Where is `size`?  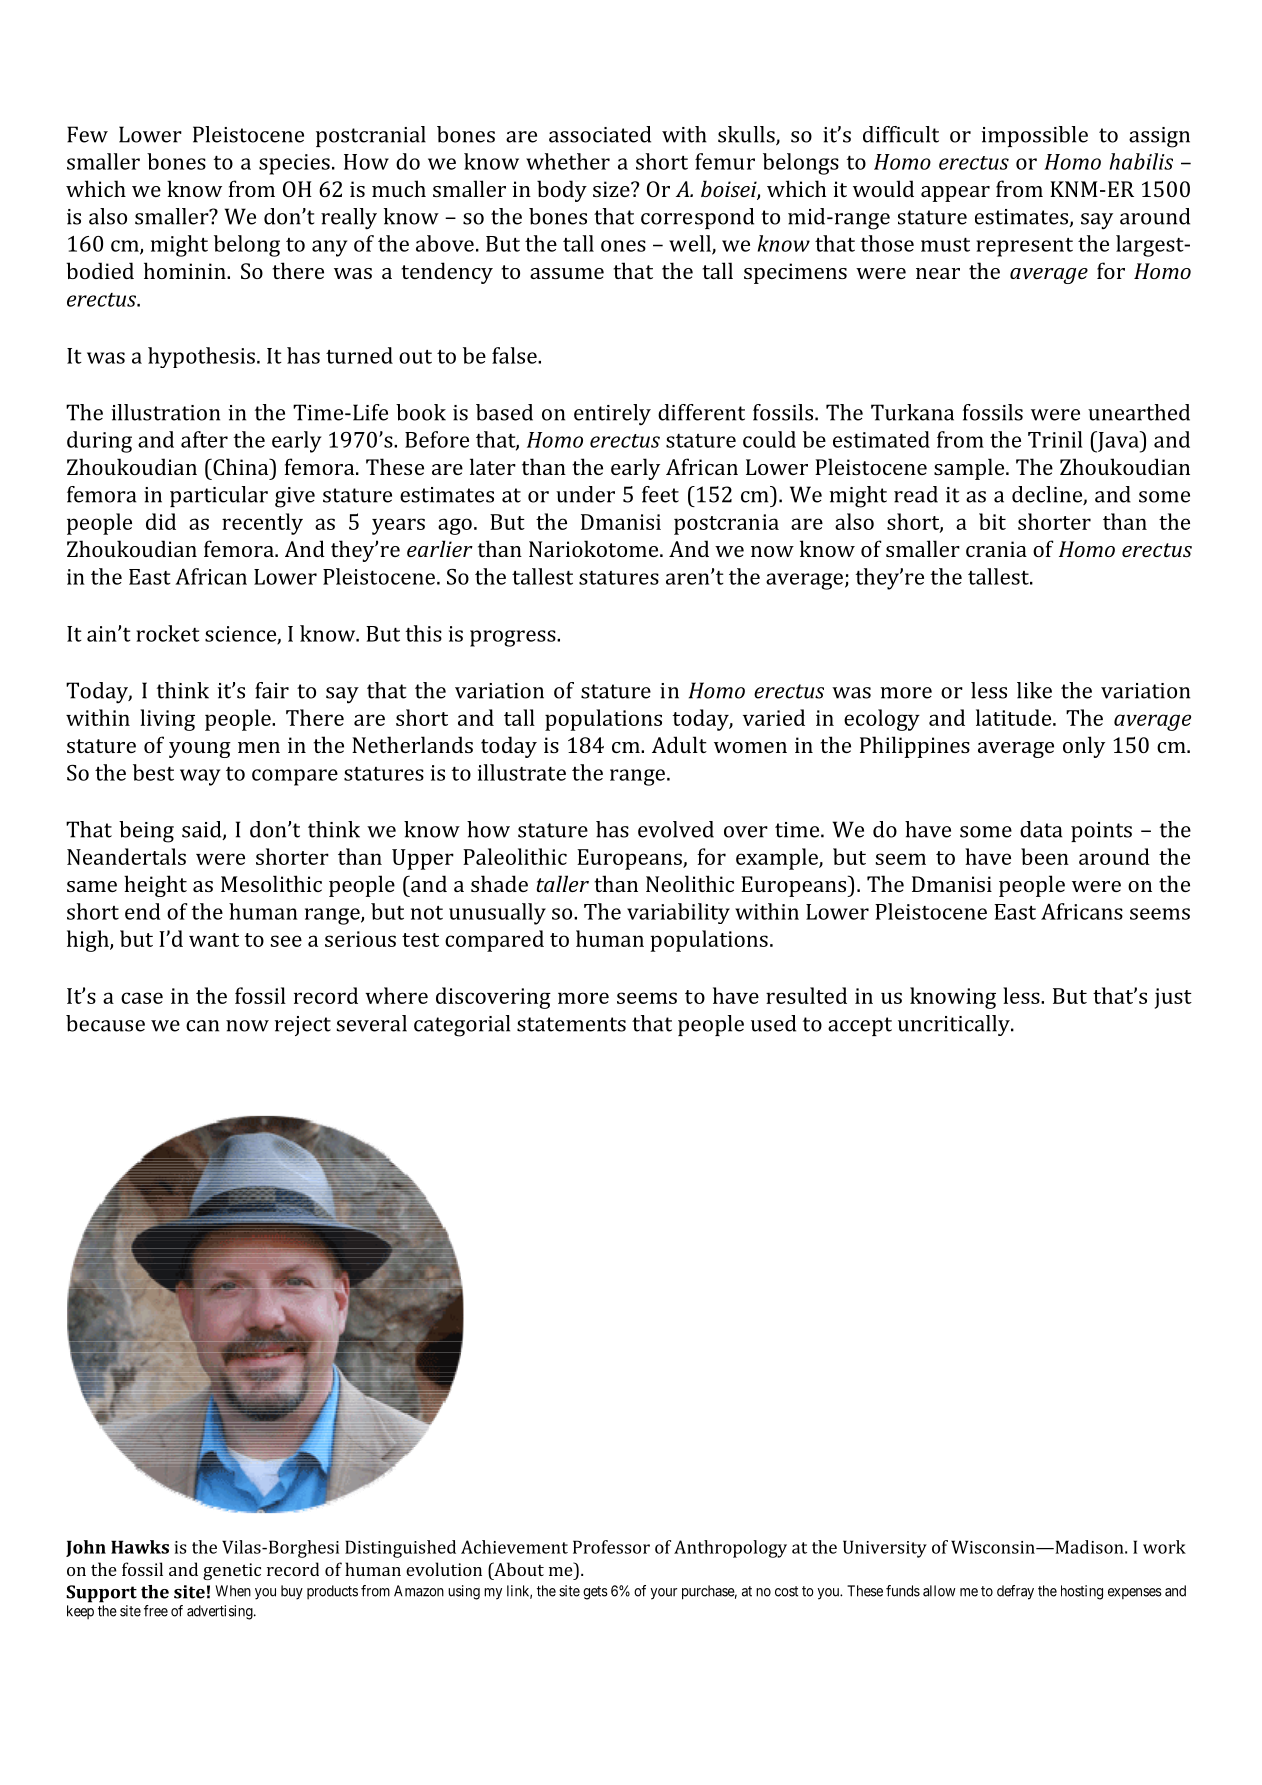 size is located at coordinates (612, 189).
